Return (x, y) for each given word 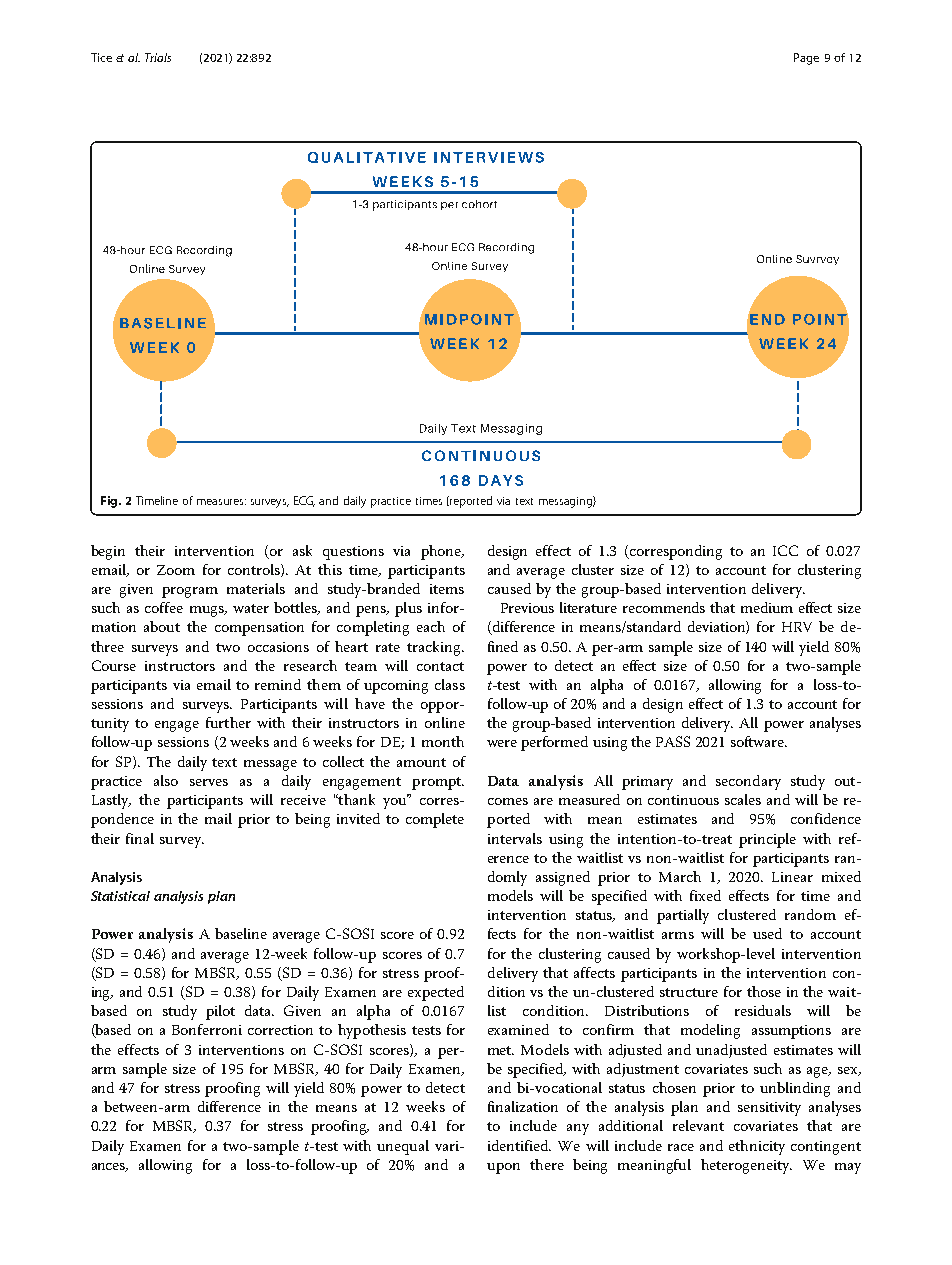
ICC (785, 550)
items (447, 589)
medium (767, 607)
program (190, 592)
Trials (158, 57)
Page (806, 59)
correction (280, 1030)
